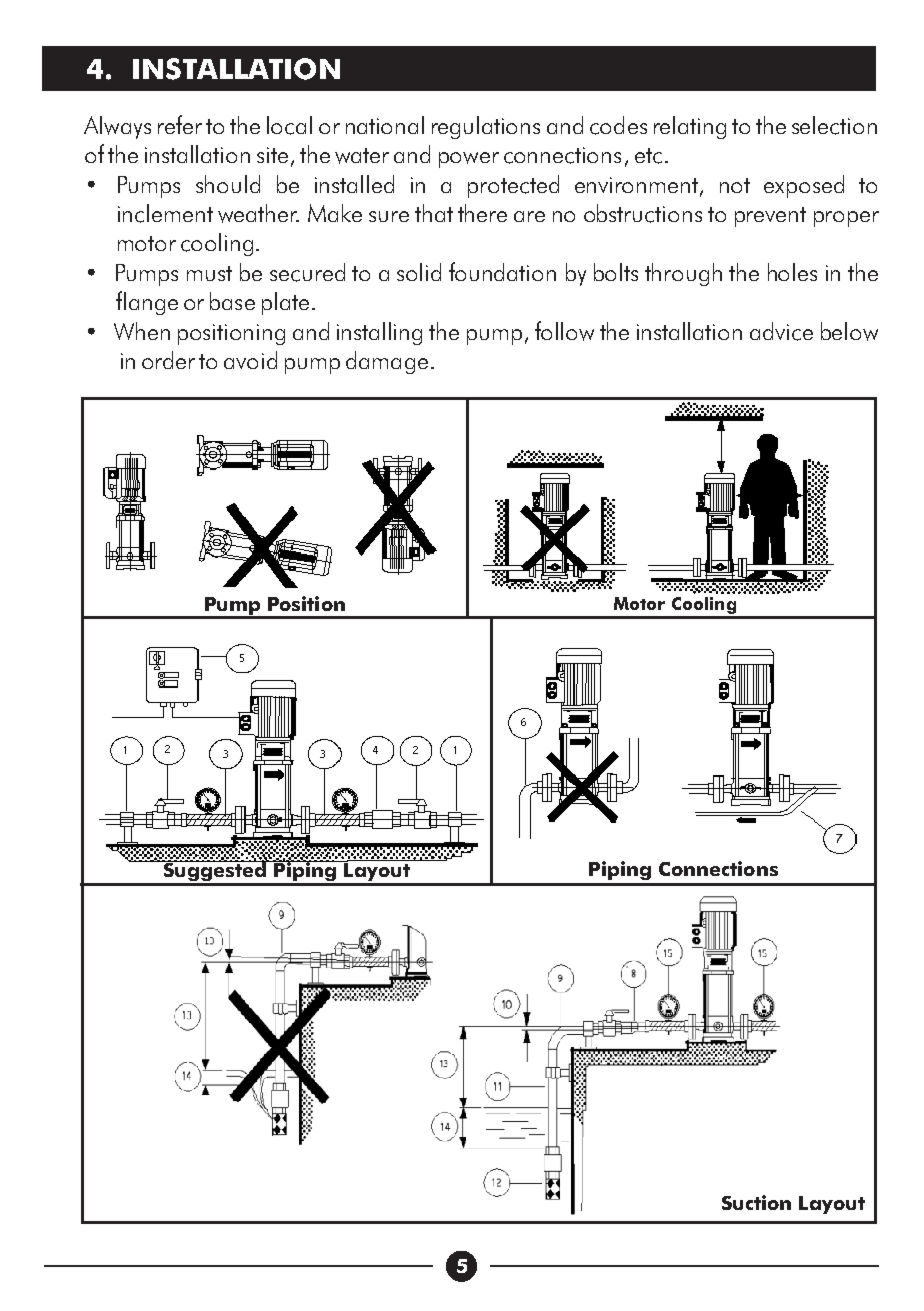  What do you see at coordinates (387, 362) in the screenshot?
I see `damage` at bounding box center [387, 362].
